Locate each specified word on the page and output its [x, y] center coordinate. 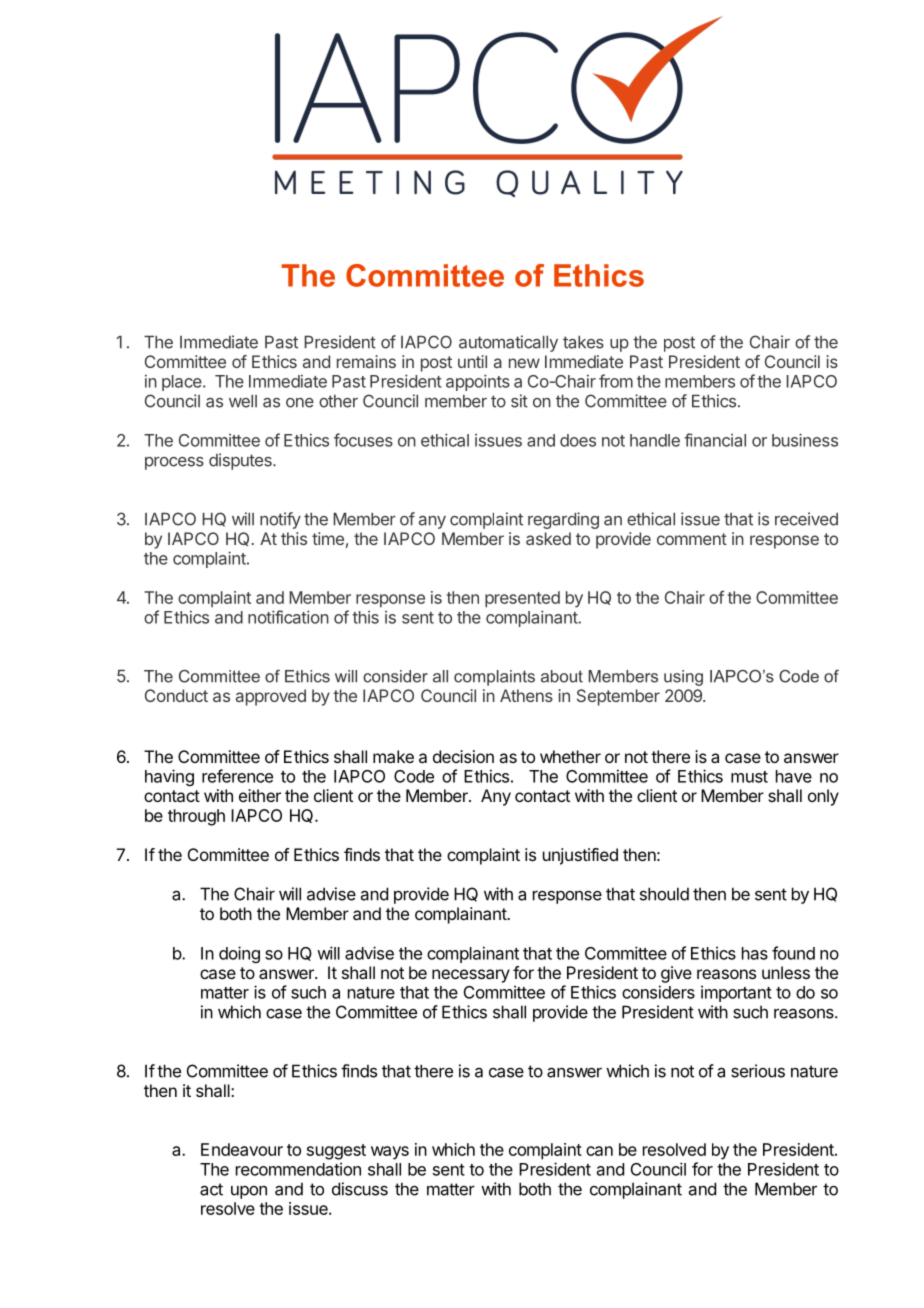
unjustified [580, 856]
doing [239, 954]
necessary [471, 976]
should [664, 894]
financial [715, 440]
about [562, 676]
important [736, 993]
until [472, 361]
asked [548, 538]
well [243, 401]
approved [271, 697]
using [683, 678]
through [196, 817]
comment [692, 539]
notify [280, 520]
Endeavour [242, 1149]
